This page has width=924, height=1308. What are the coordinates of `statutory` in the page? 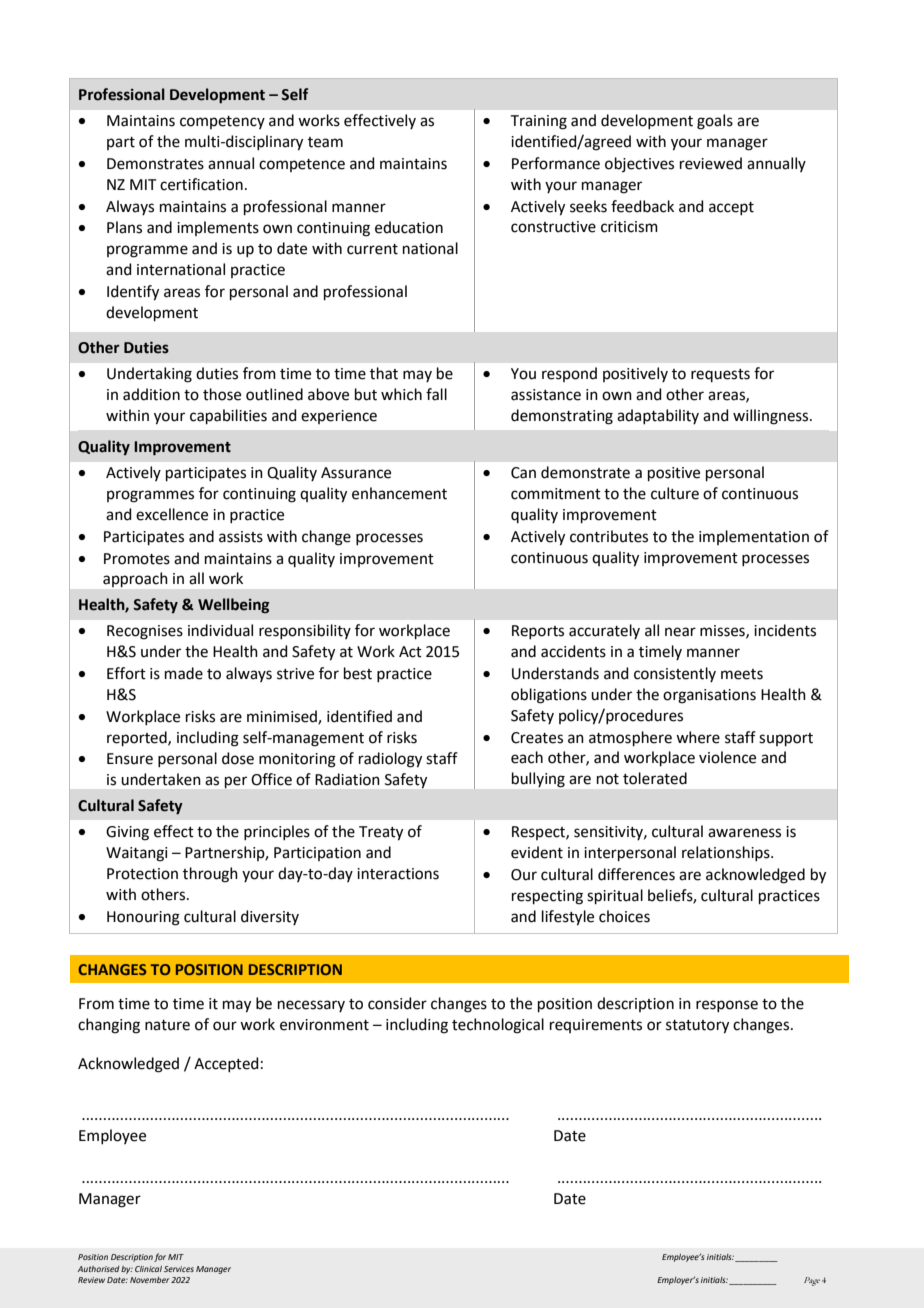 It's located at (697, 1027).
